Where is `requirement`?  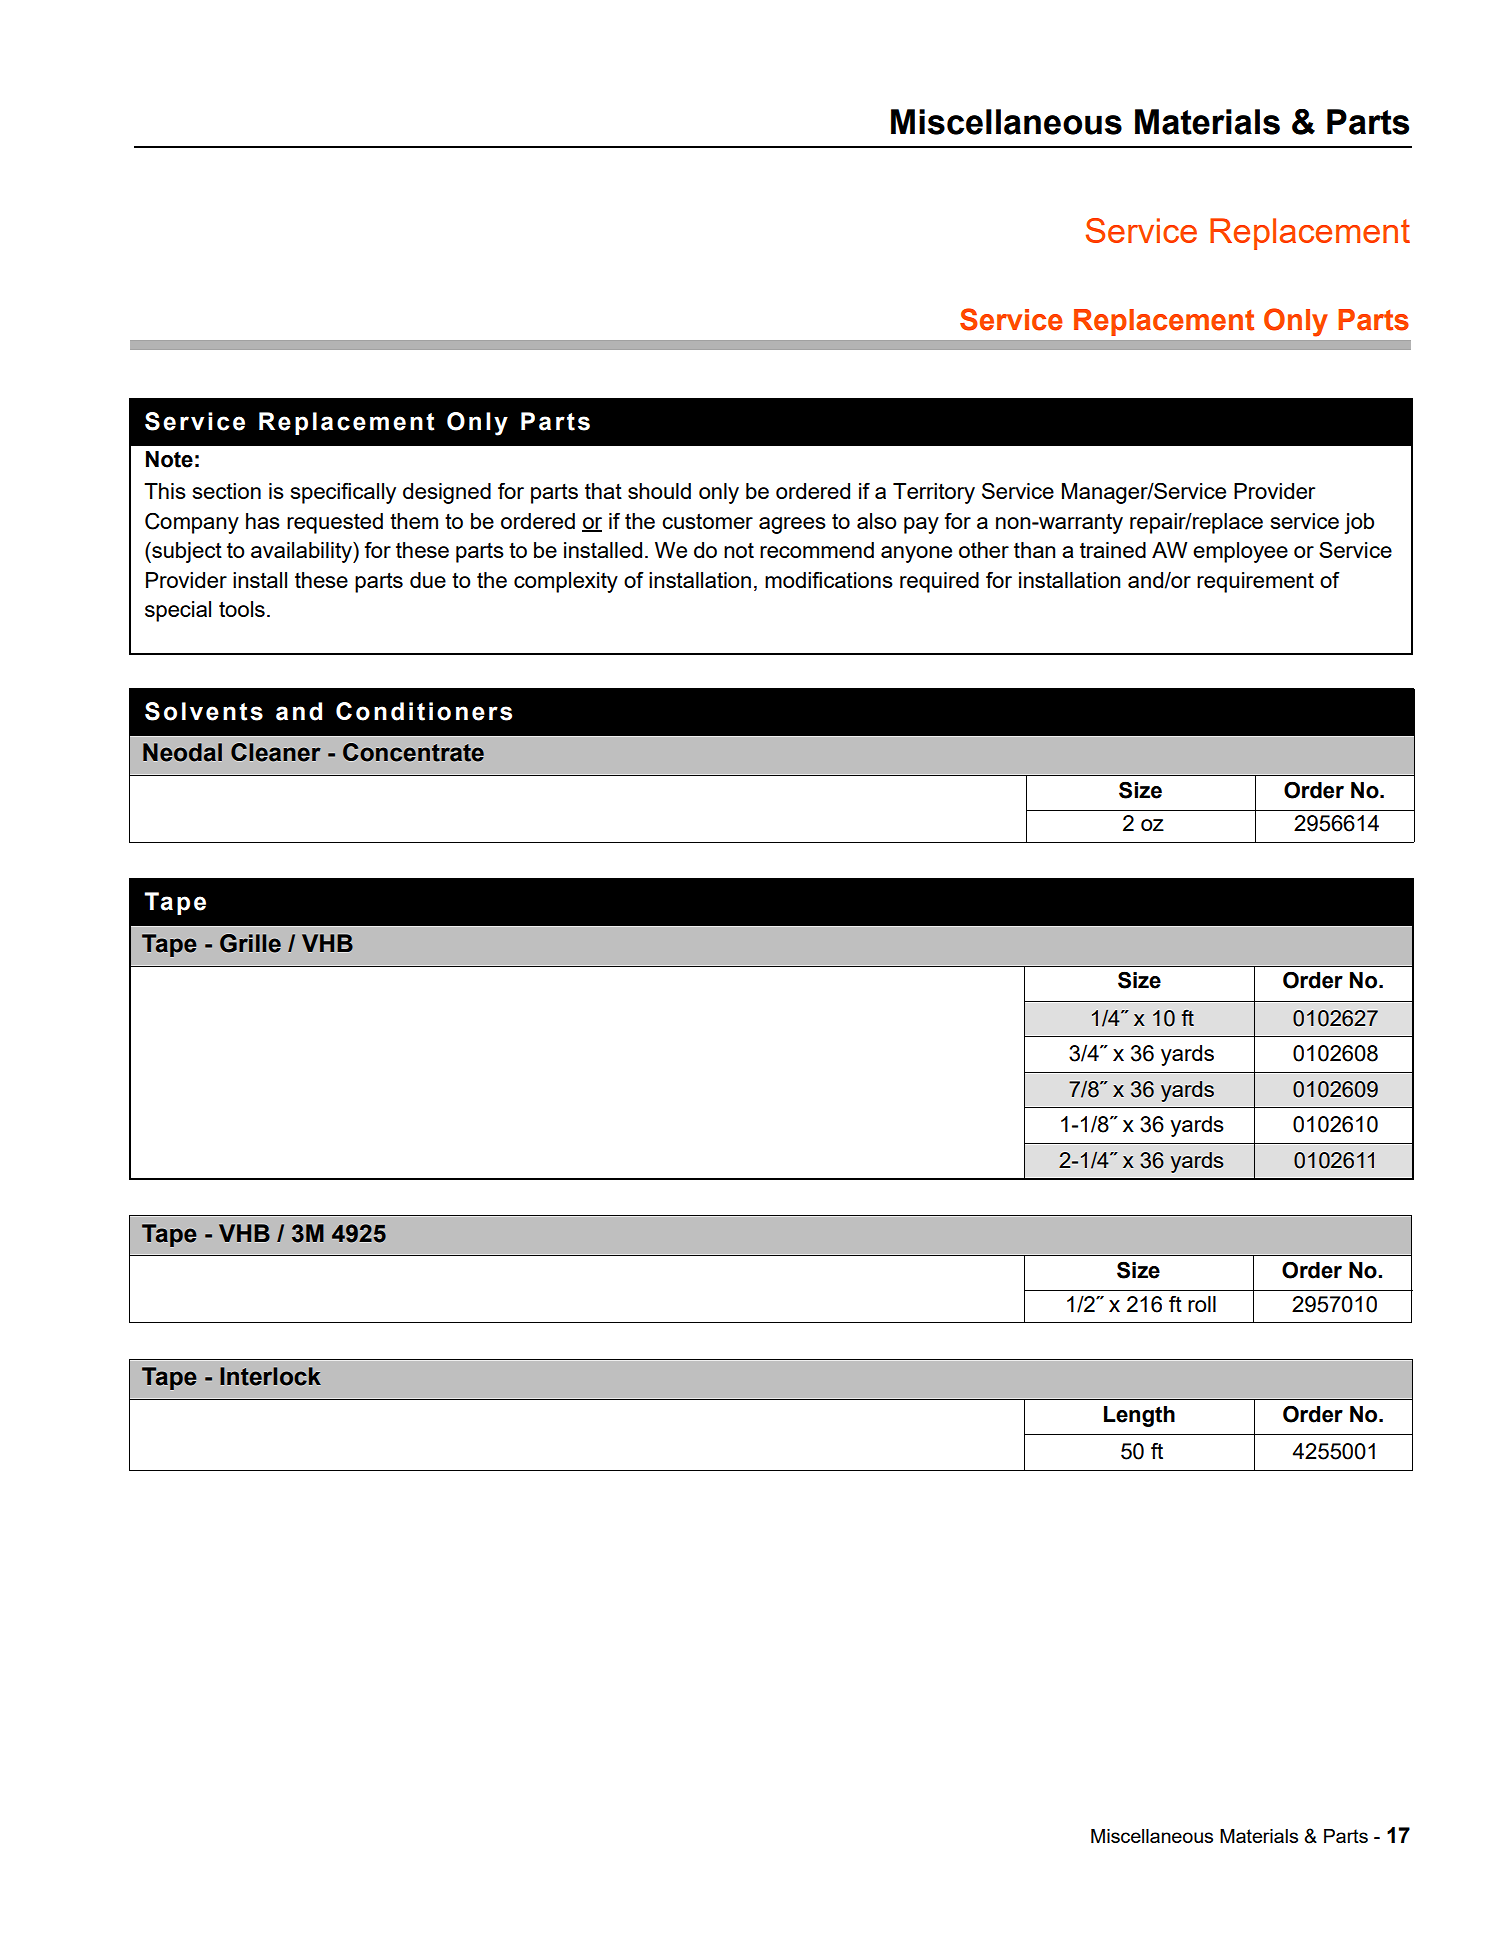 requirement is located at coordinates (1255, 582).
